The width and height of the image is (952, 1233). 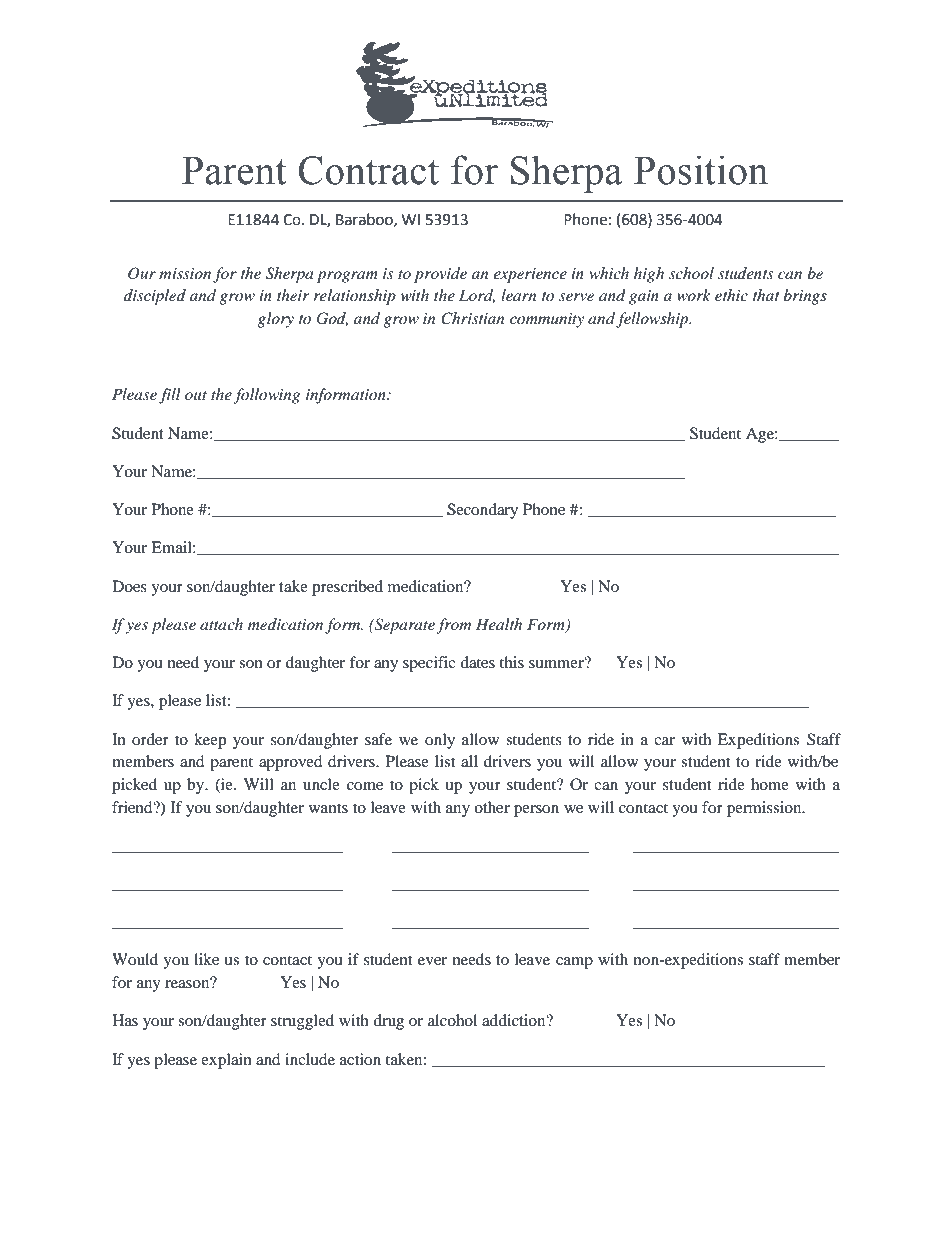 What do you see at coordinates (664, 741) in the image?
I see `car` at bounding box center [664, 741].
